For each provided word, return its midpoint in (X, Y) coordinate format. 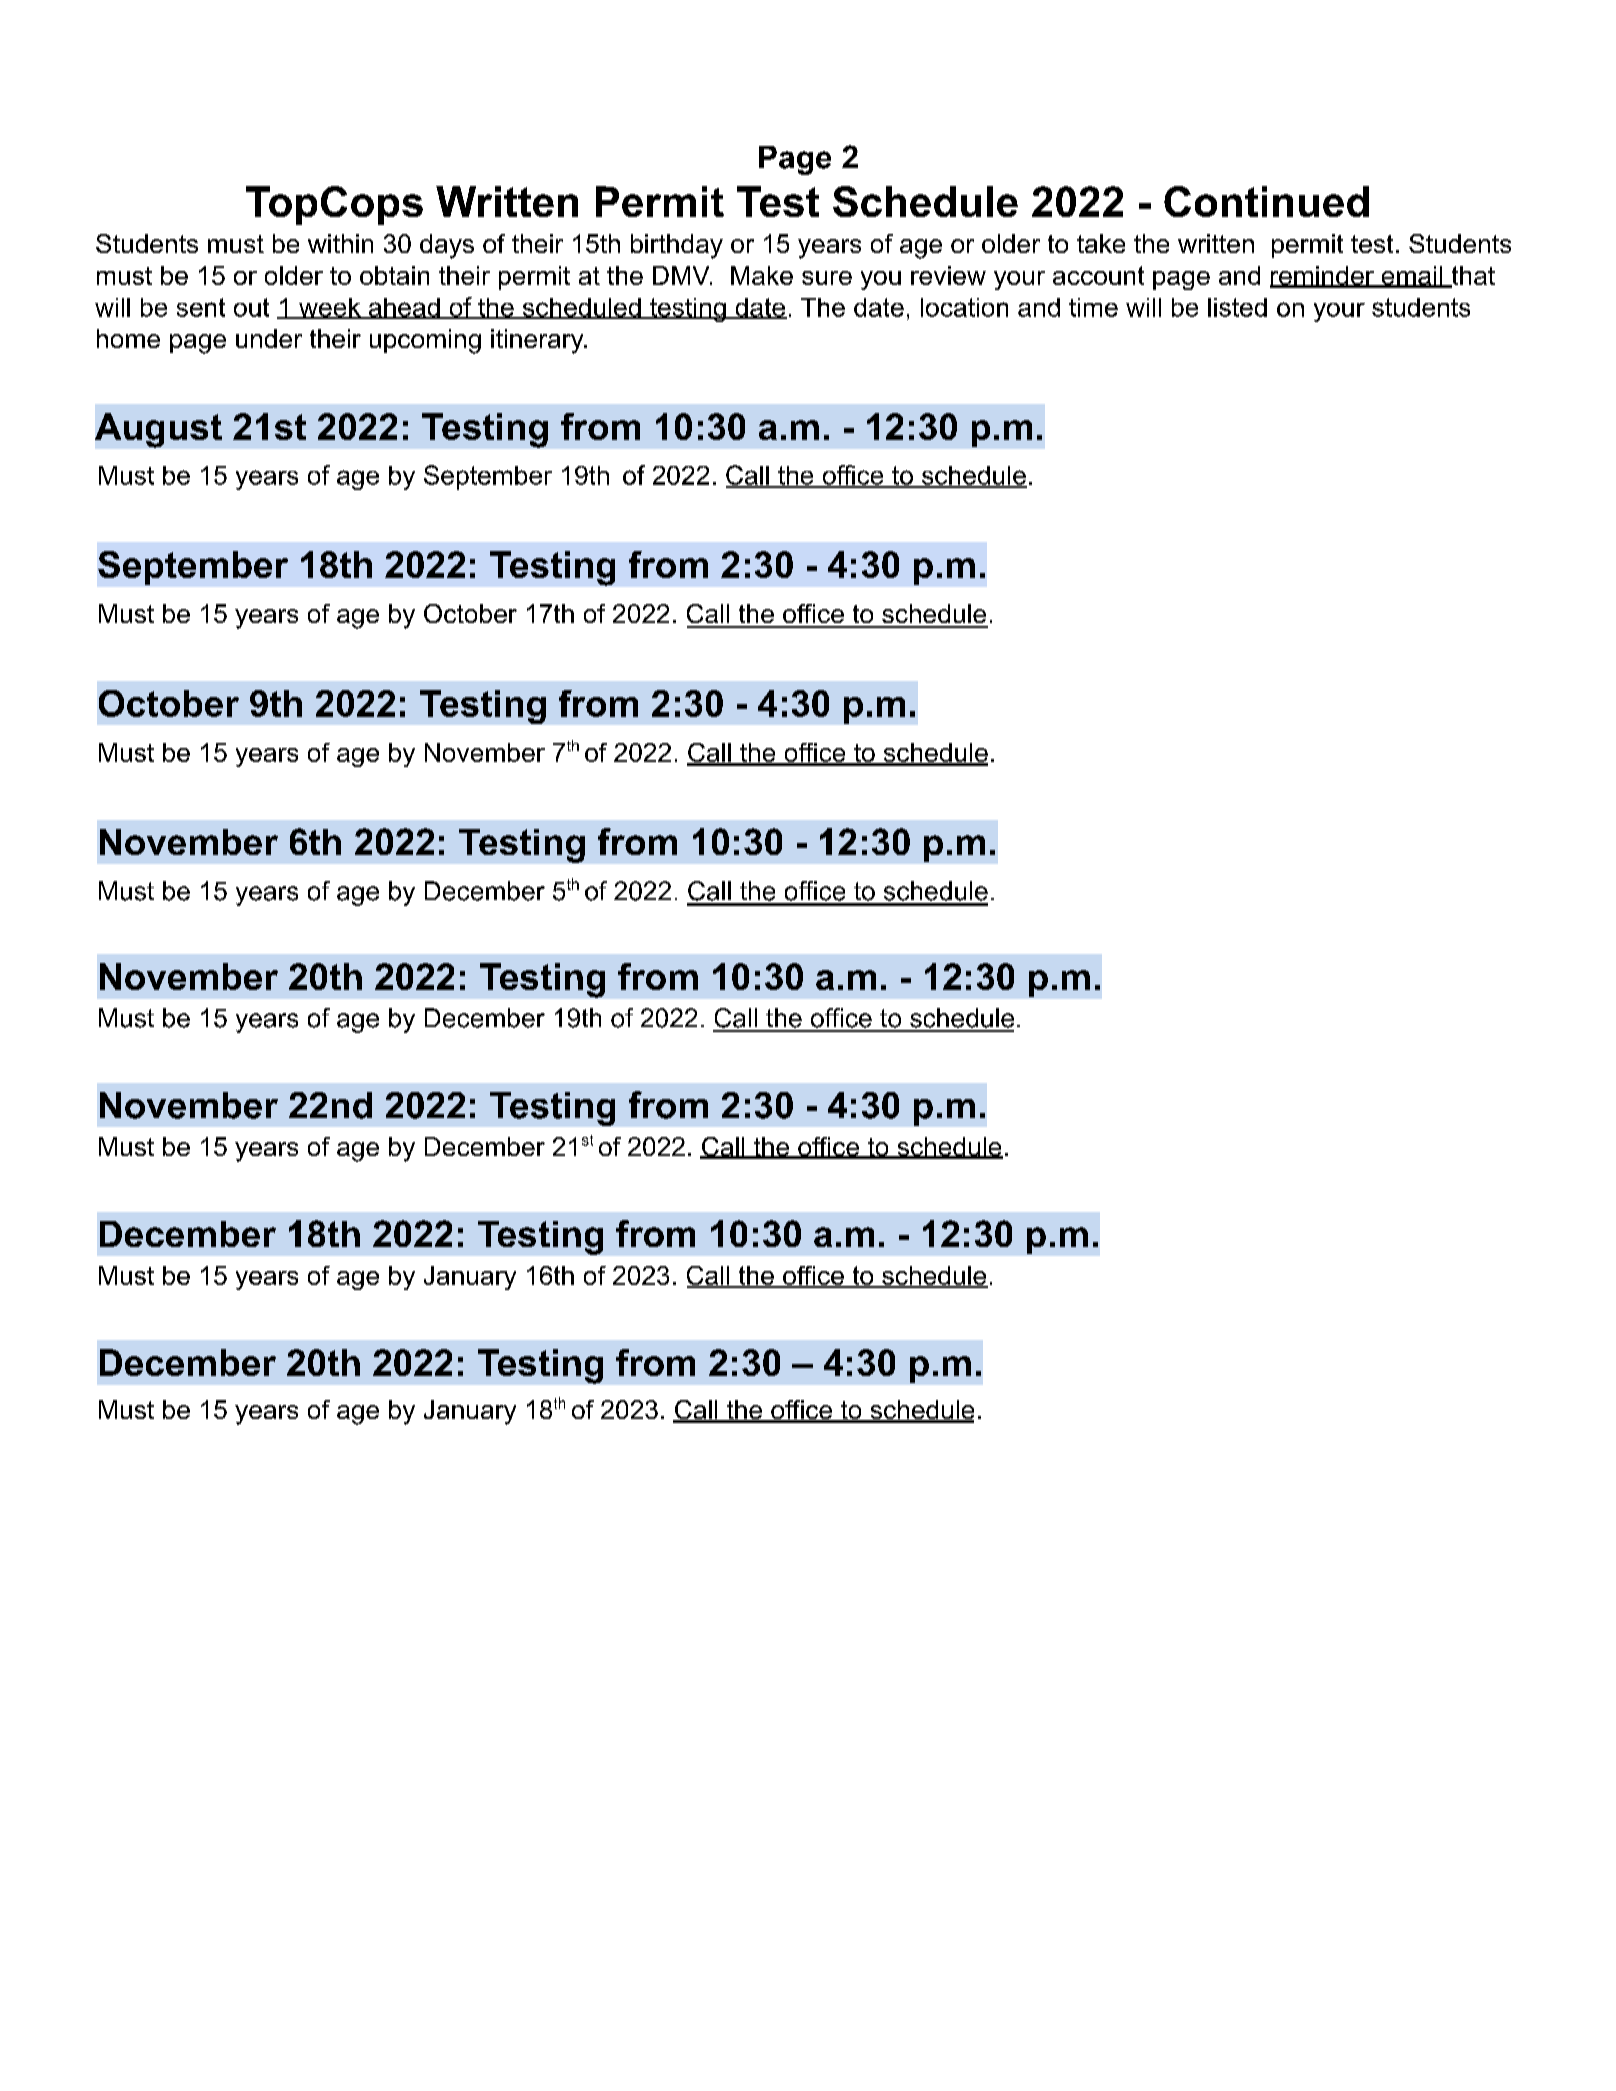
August (158, 430)
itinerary (538, 341)
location (964, 307)
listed (1237, 307)
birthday (677, 246)
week (330, 308)
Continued (1266, 201)
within (340, 243)
